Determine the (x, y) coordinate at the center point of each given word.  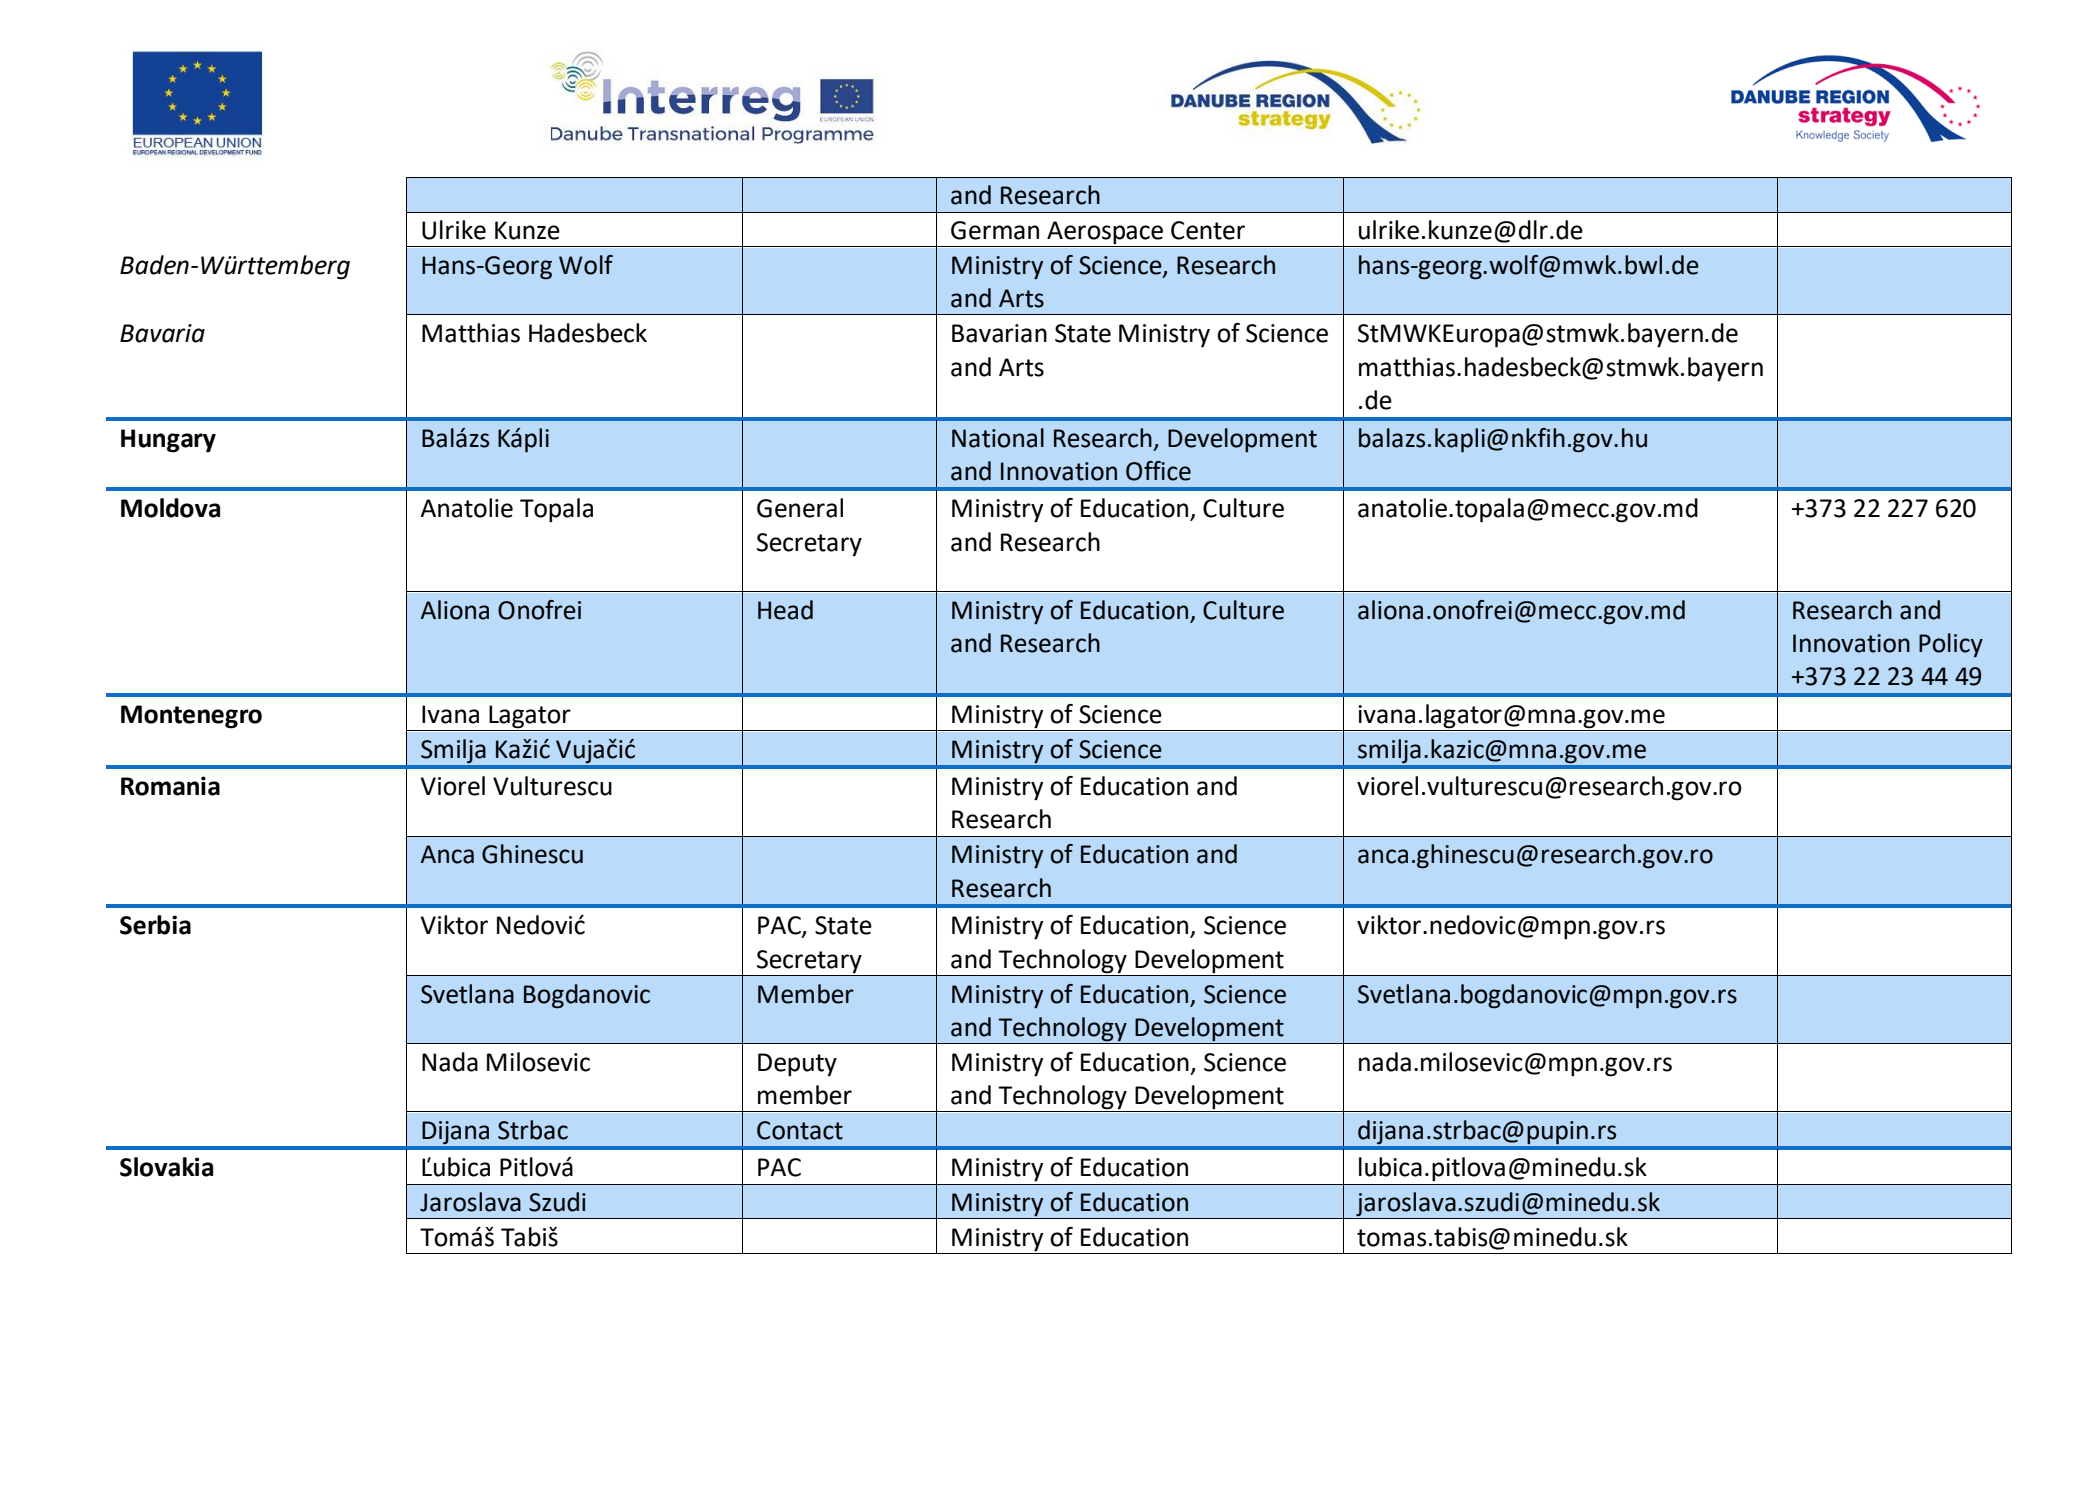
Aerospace (1105, 233)
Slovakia (166, 1167)
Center (1208, 230)
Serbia (155, 925)
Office (1158, 471)
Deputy (797, 1065)
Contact (800, 1130)
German (995, 230)
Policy (1951, 645)
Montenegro (191, 717)
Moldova (170, 508)
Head (785, 610)
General (800, 508)
